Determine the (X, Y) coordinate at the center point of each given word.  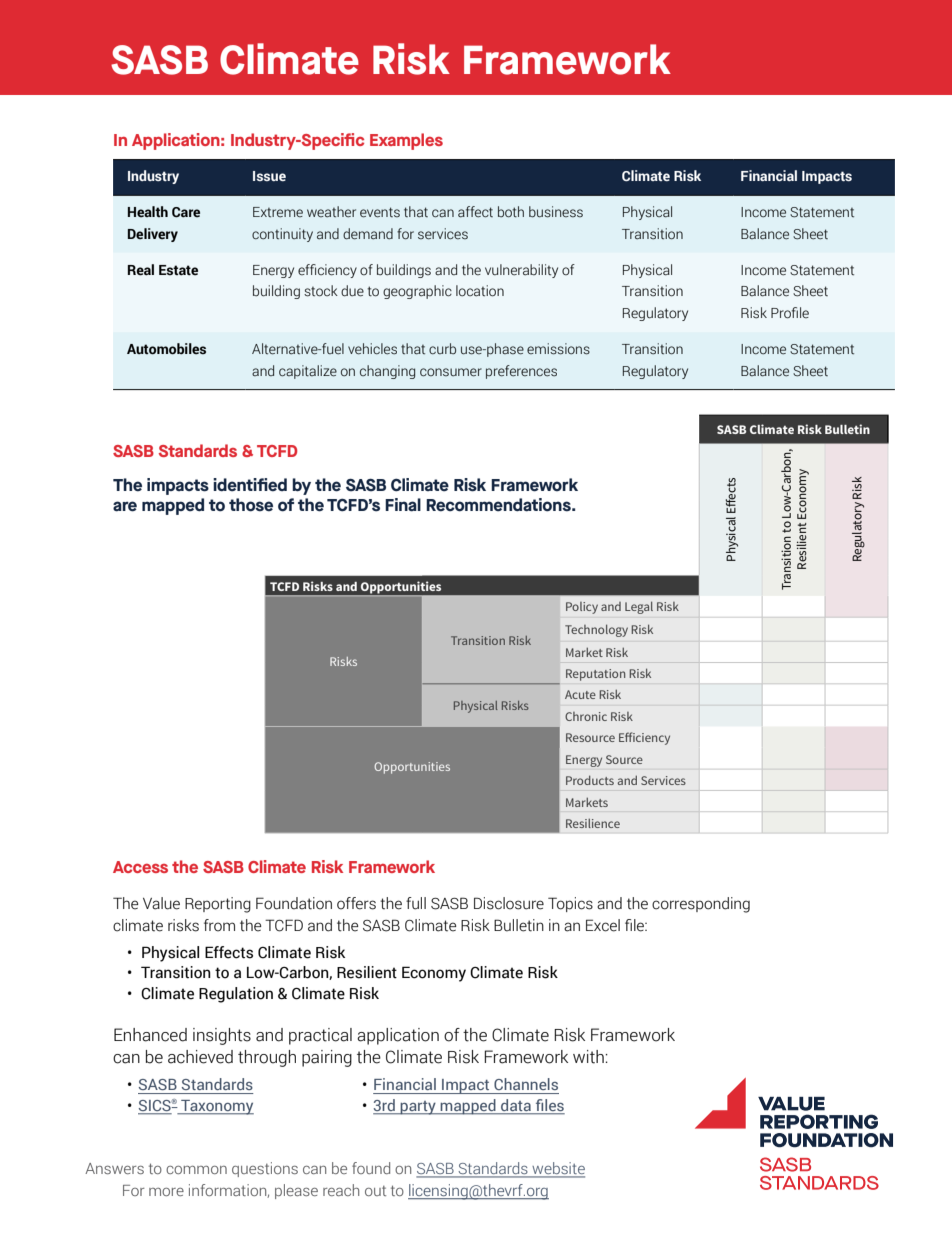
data (516, 1105)
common (196, 1170)
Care (186, 212)
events (380, 212)
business (556, 212)
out (375, 1191)
